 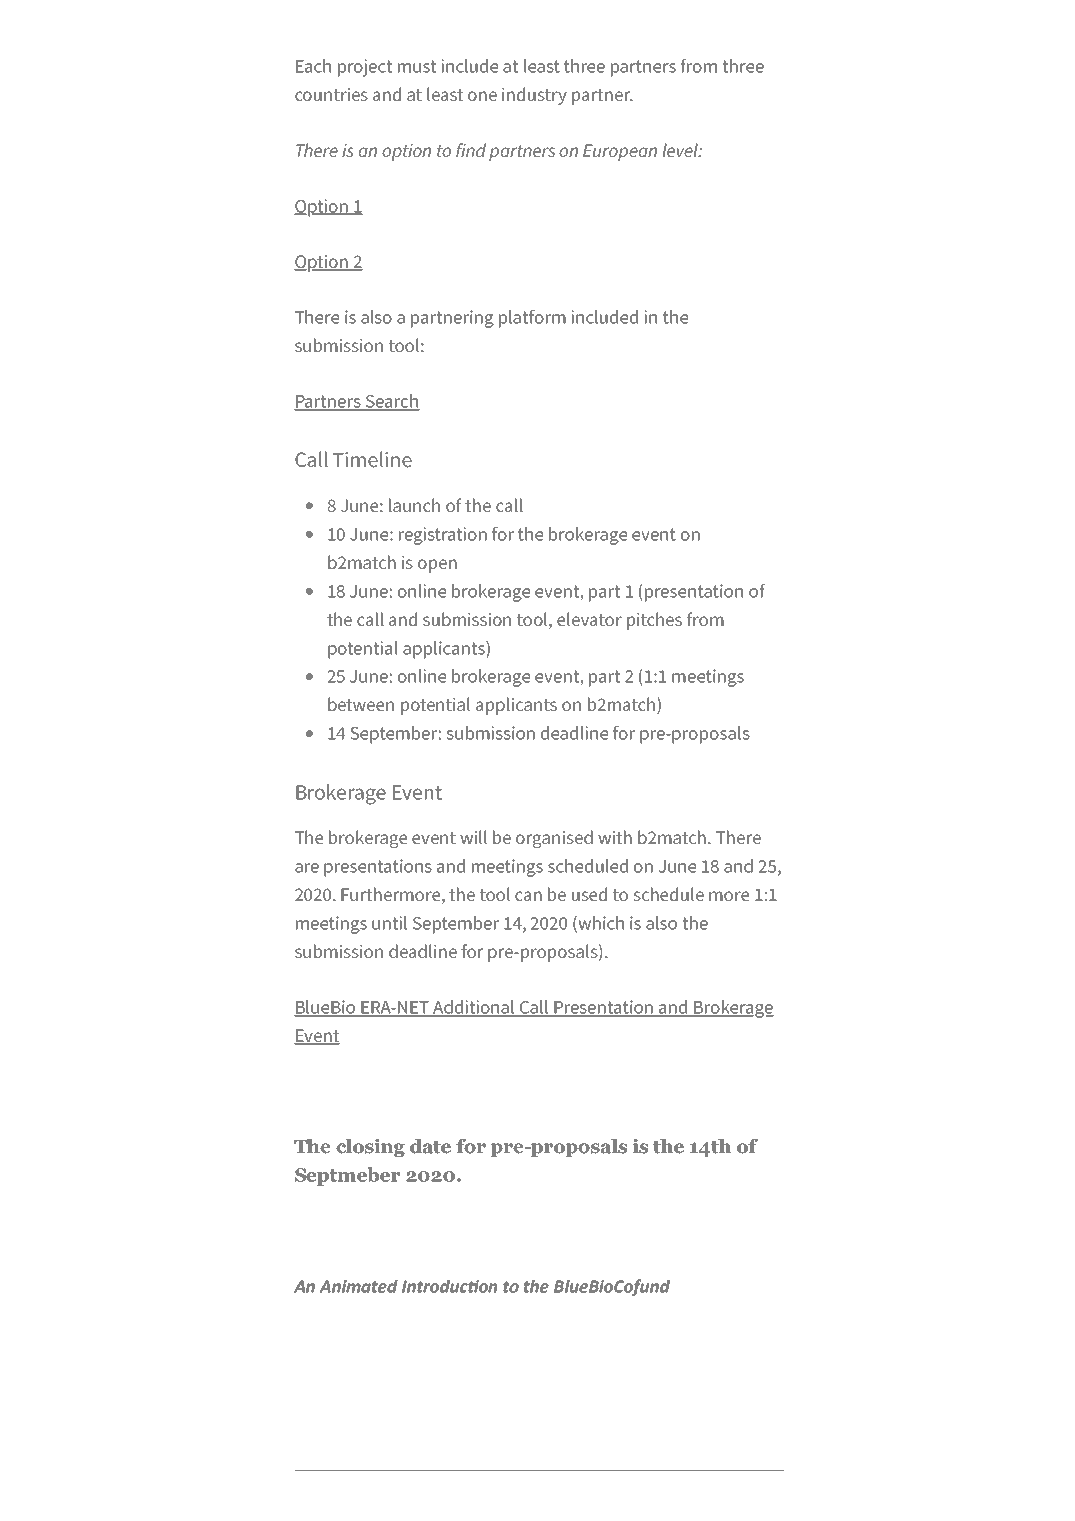 What do you see at coordinates (615, 837) in the document?
I see `with` at bounding box center [615, 837].
